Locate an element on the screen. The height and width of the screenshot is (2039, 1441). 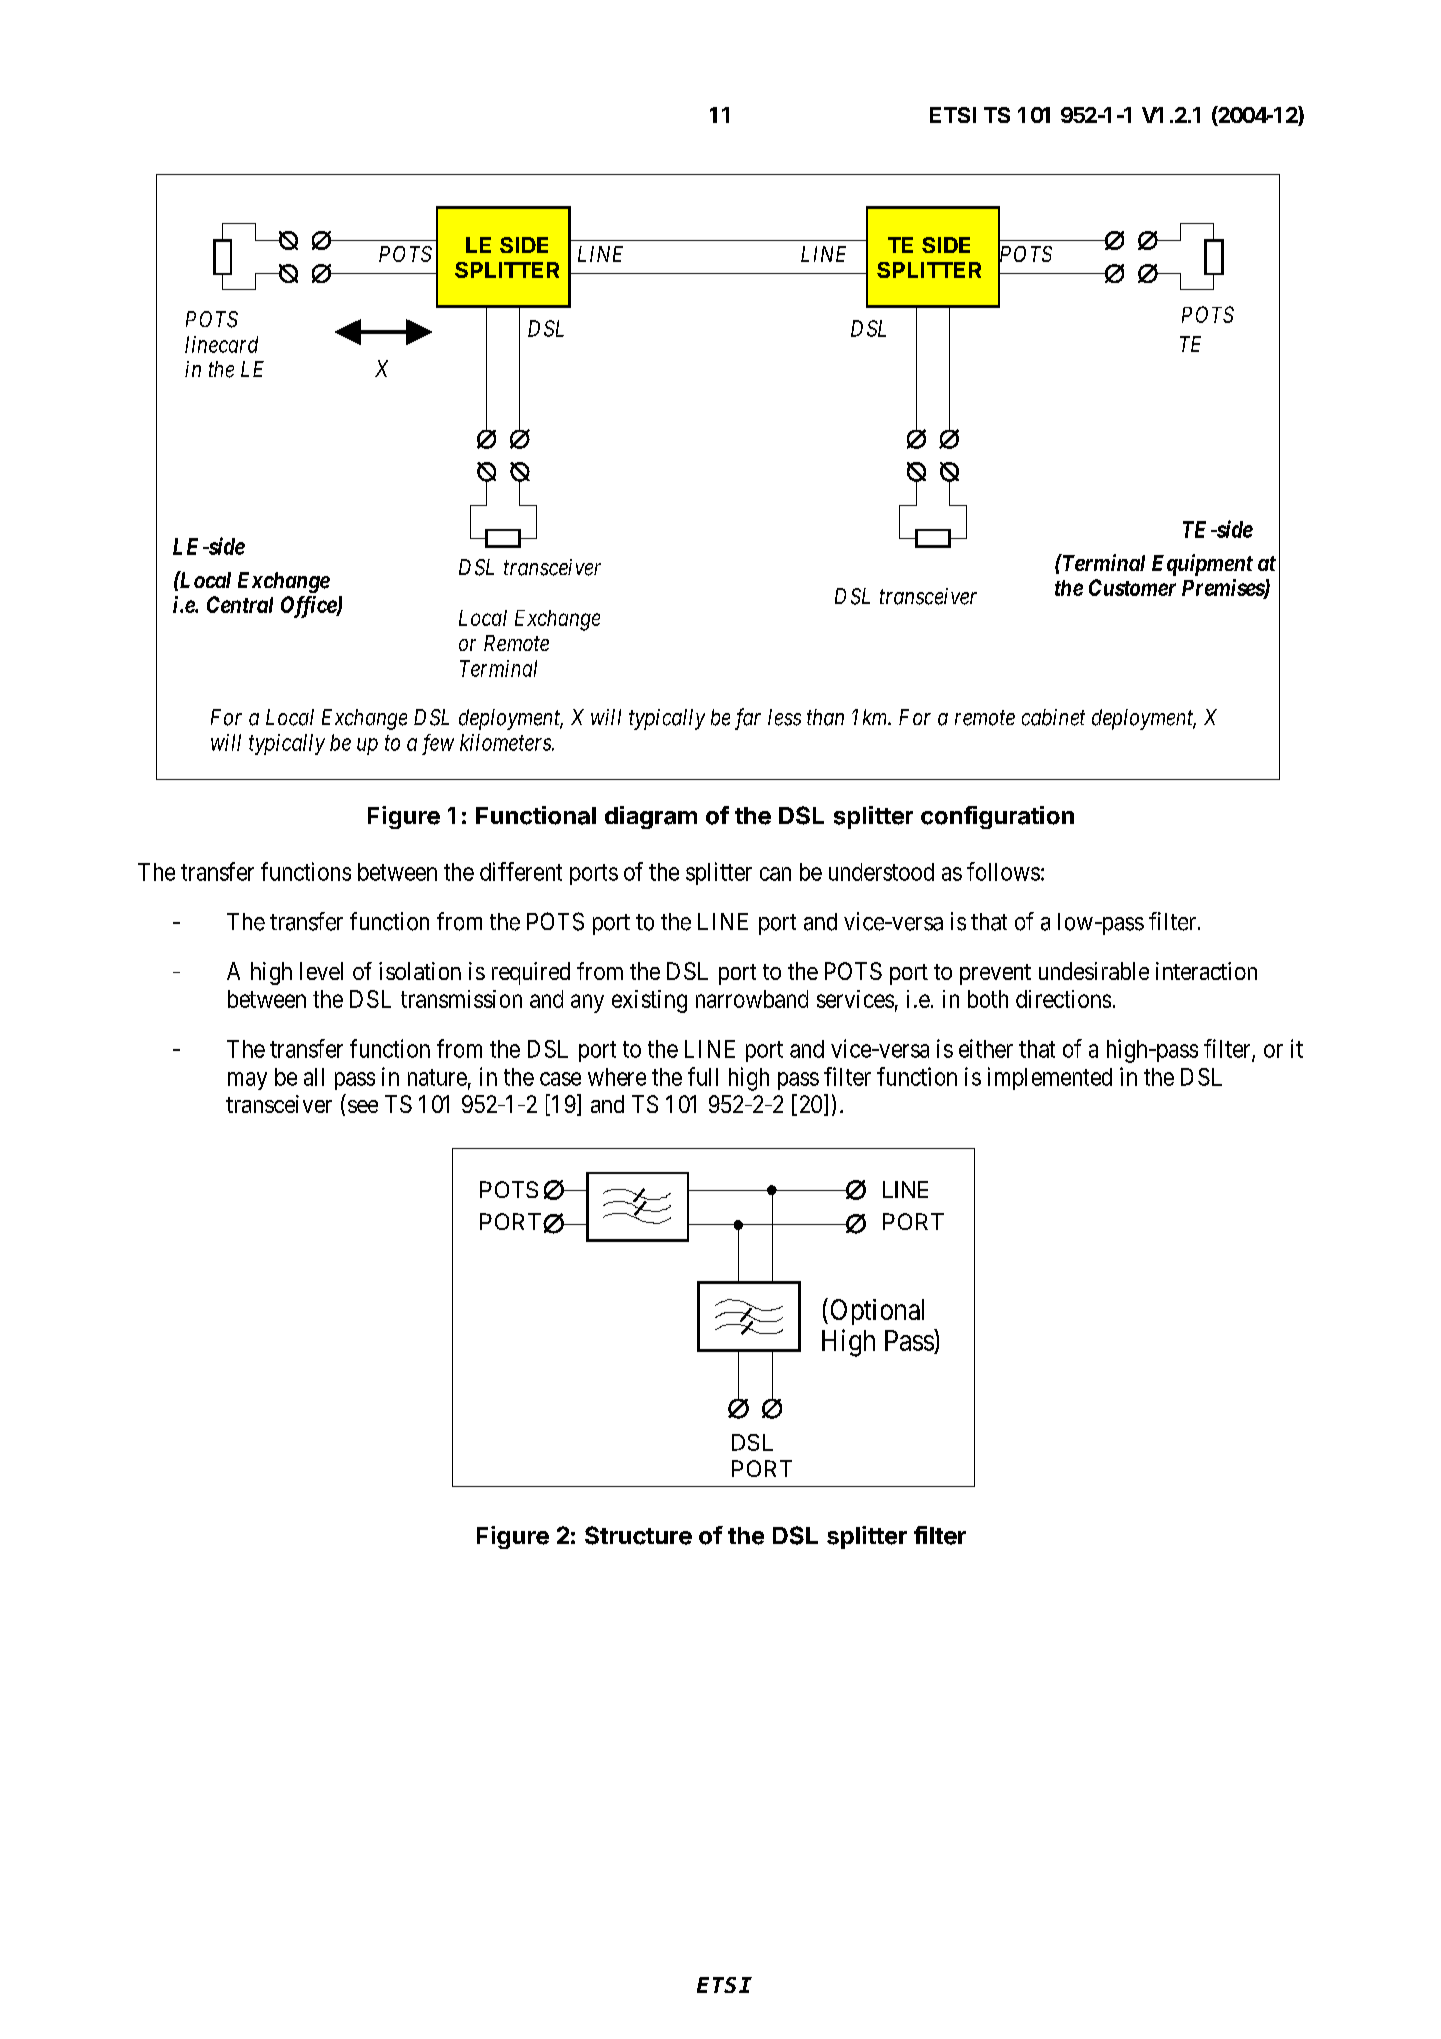
Customer is located at coordinates (1132, 587).
